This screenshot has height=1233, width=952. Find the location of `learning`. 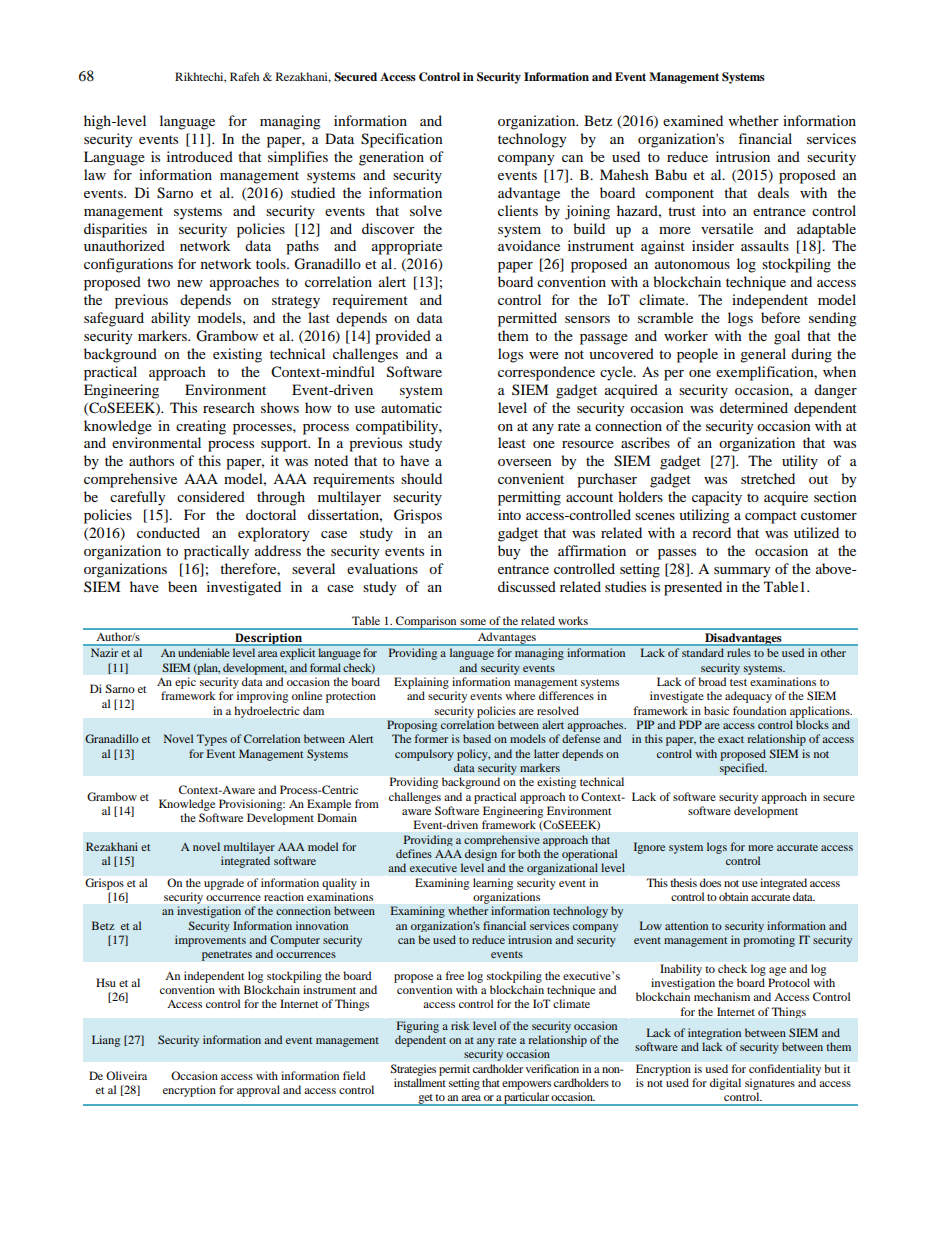

learning is located at coordinates (493, 884).
